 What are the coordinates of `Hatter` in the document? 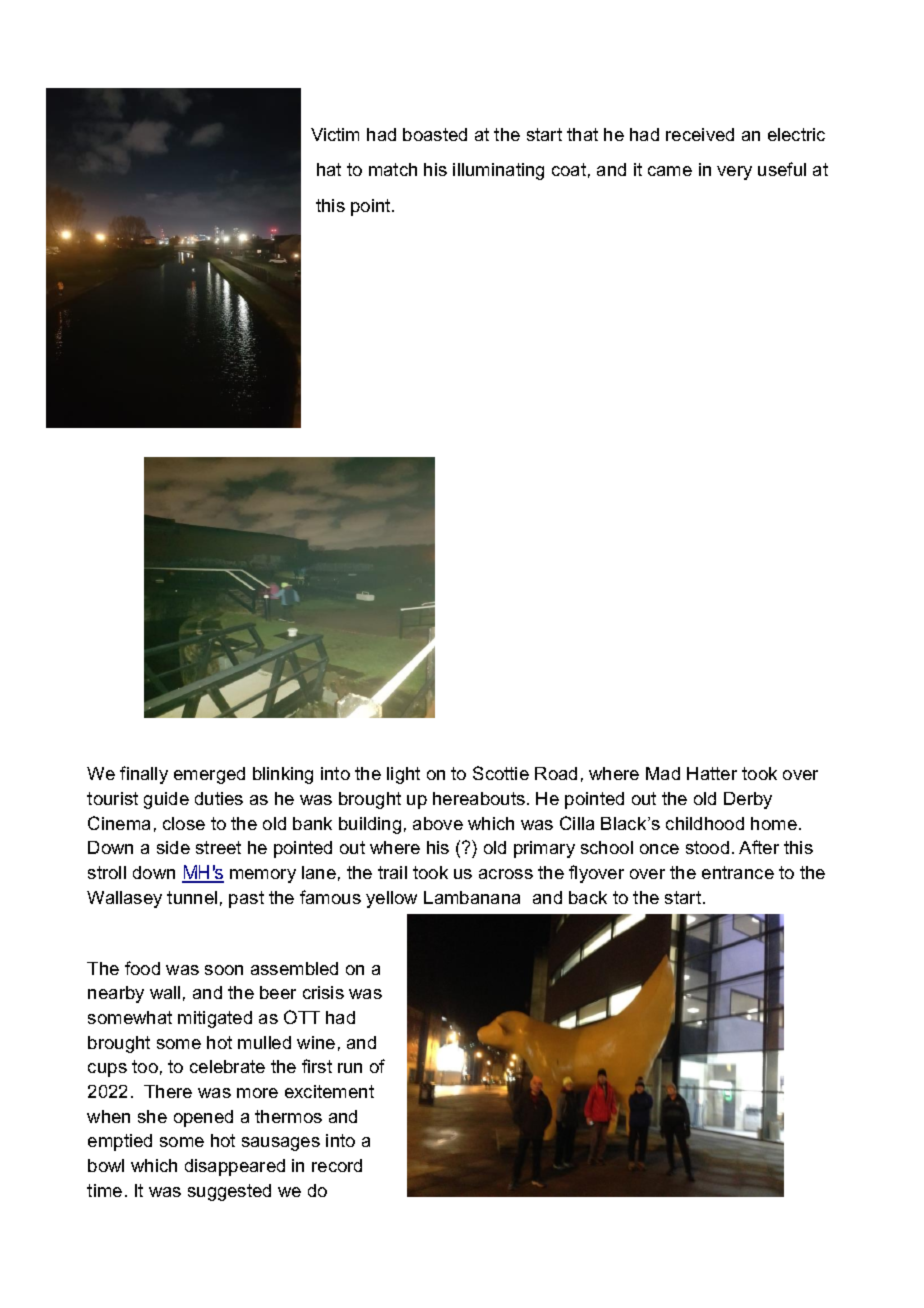 It's located at (712, 773).
